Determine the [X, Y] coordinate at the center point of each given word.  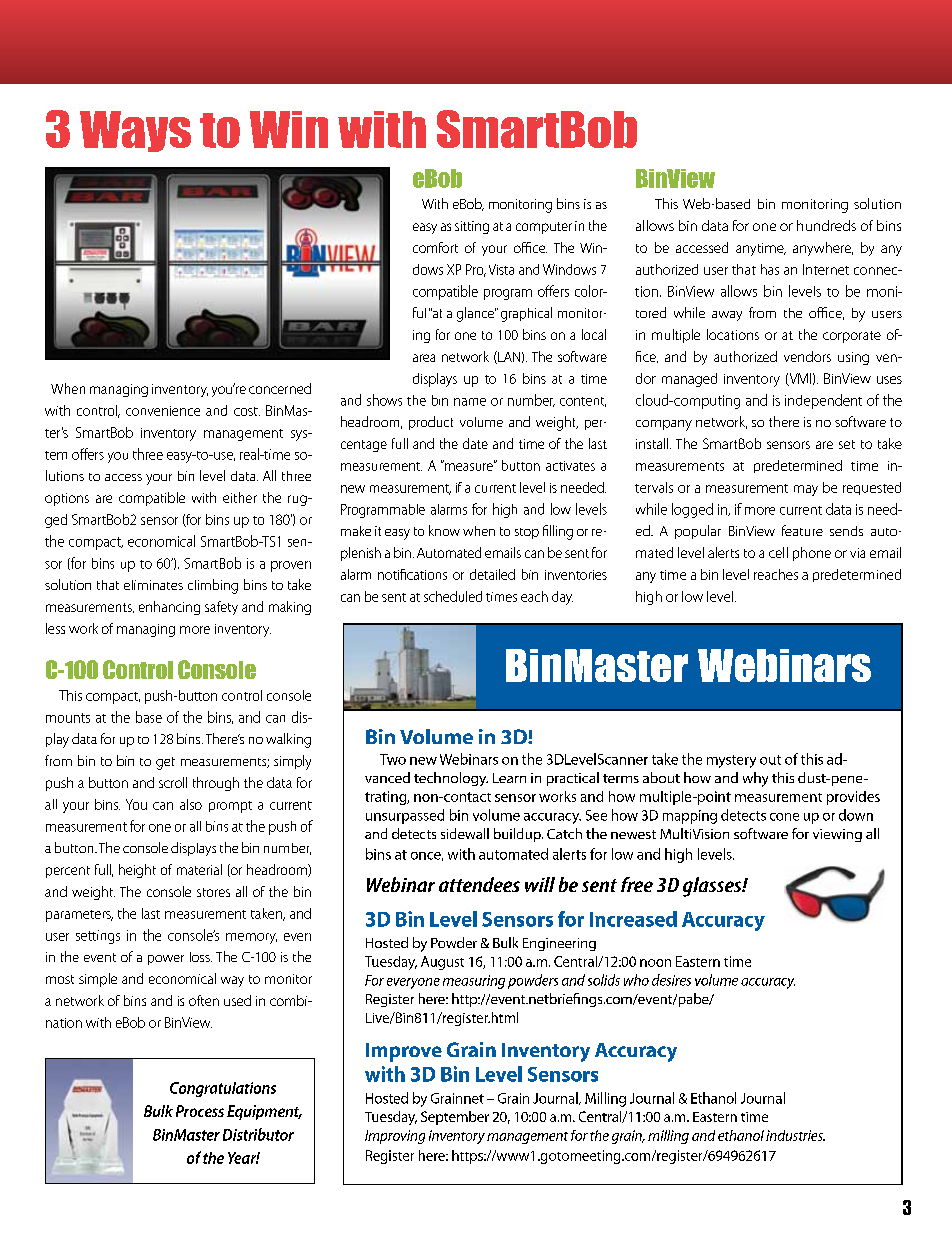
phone [812, 554]
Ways [135, 131]
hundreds [826, 225]
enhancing [169, 608]
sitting [472, 227]
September [455, 1118]
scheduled [453, 596]
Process [200, 1111]
